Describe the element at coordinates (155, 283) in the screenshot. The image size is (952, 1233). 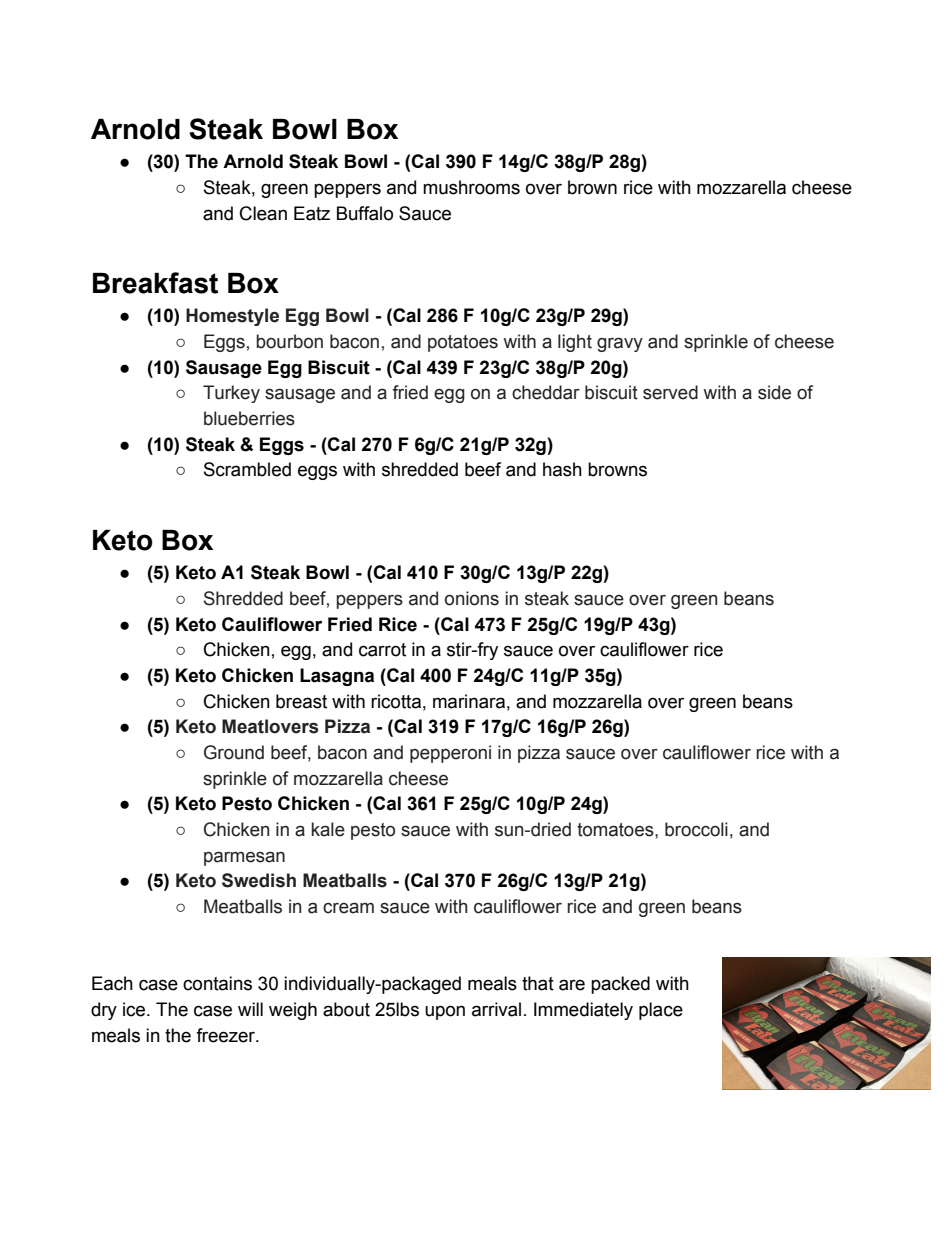
I see `Breakfast` at that location.
